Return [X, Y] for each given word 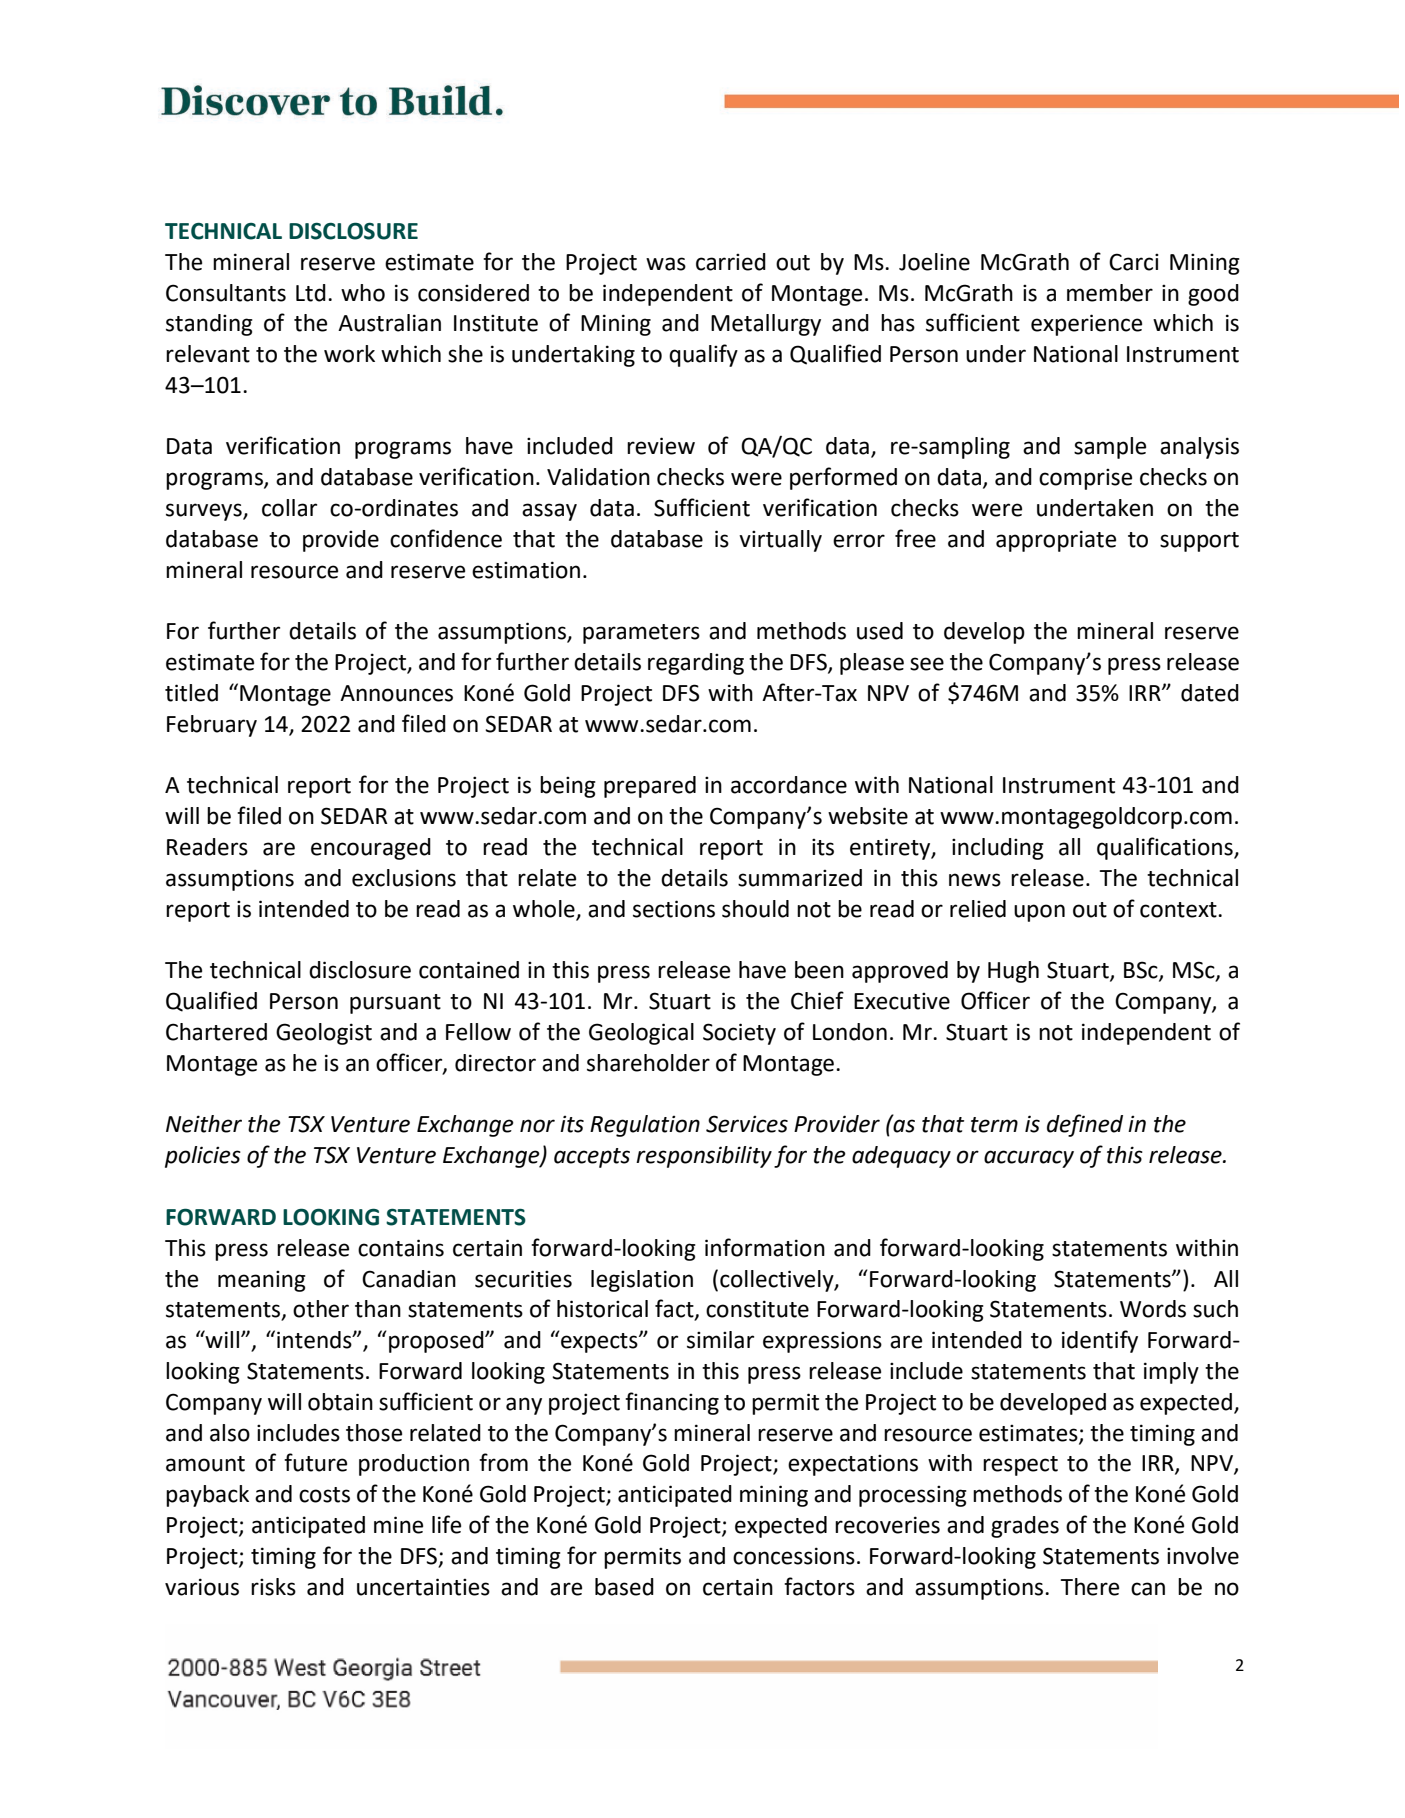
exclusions [404, 878]
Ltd [311, 293]
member [1110, 293]
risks [273, 1587]
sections [674, 909]
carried [731, 262]
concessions [794, 1556]
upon [1039, 913]
